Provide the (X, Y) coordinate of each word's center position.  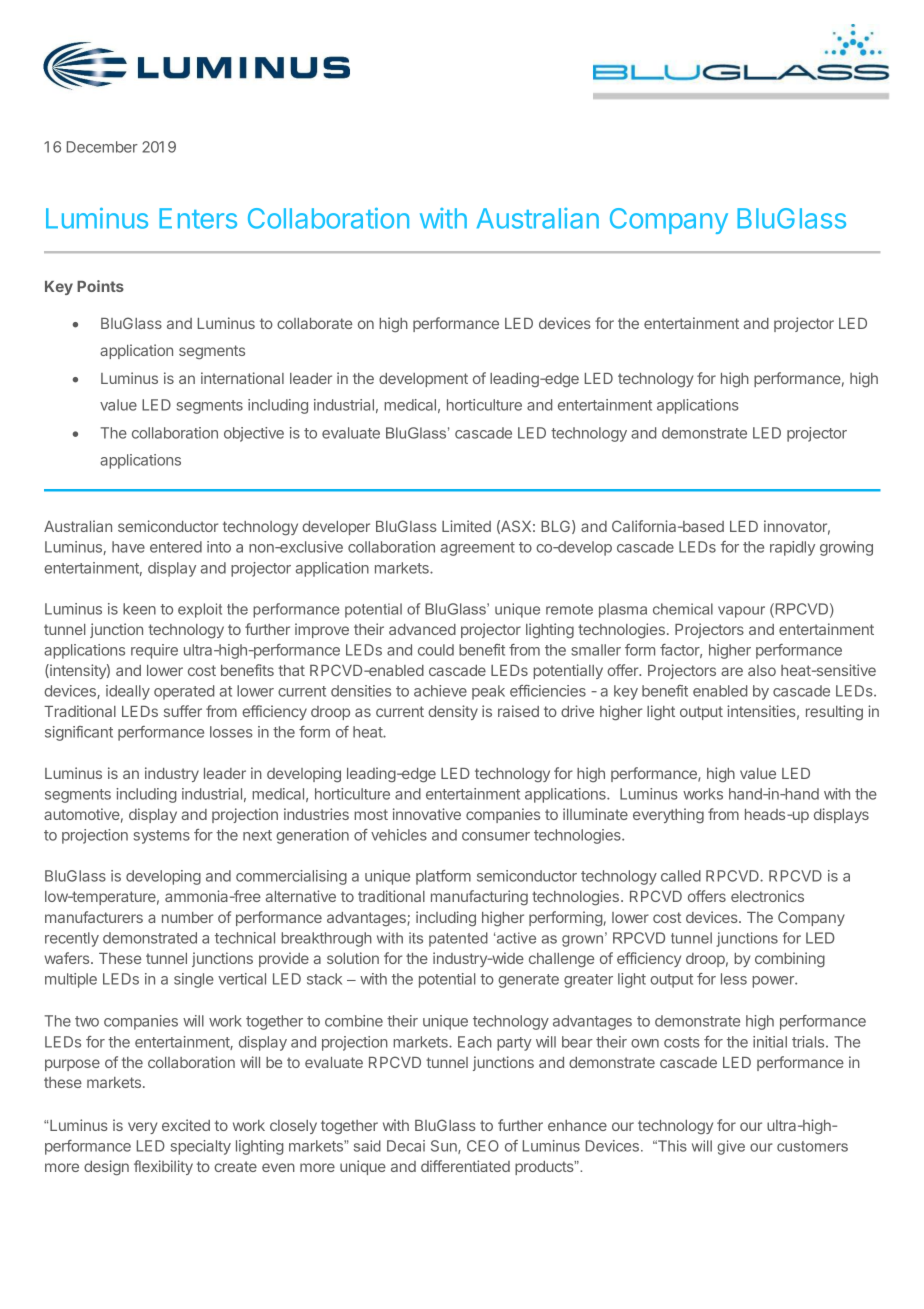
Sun (445, 1147)
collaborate (314, 323)
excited (186, 1125)
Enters (198, 218)
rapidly (792, 548)
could (436, 650)
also (762, 670)
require (154, 651)
